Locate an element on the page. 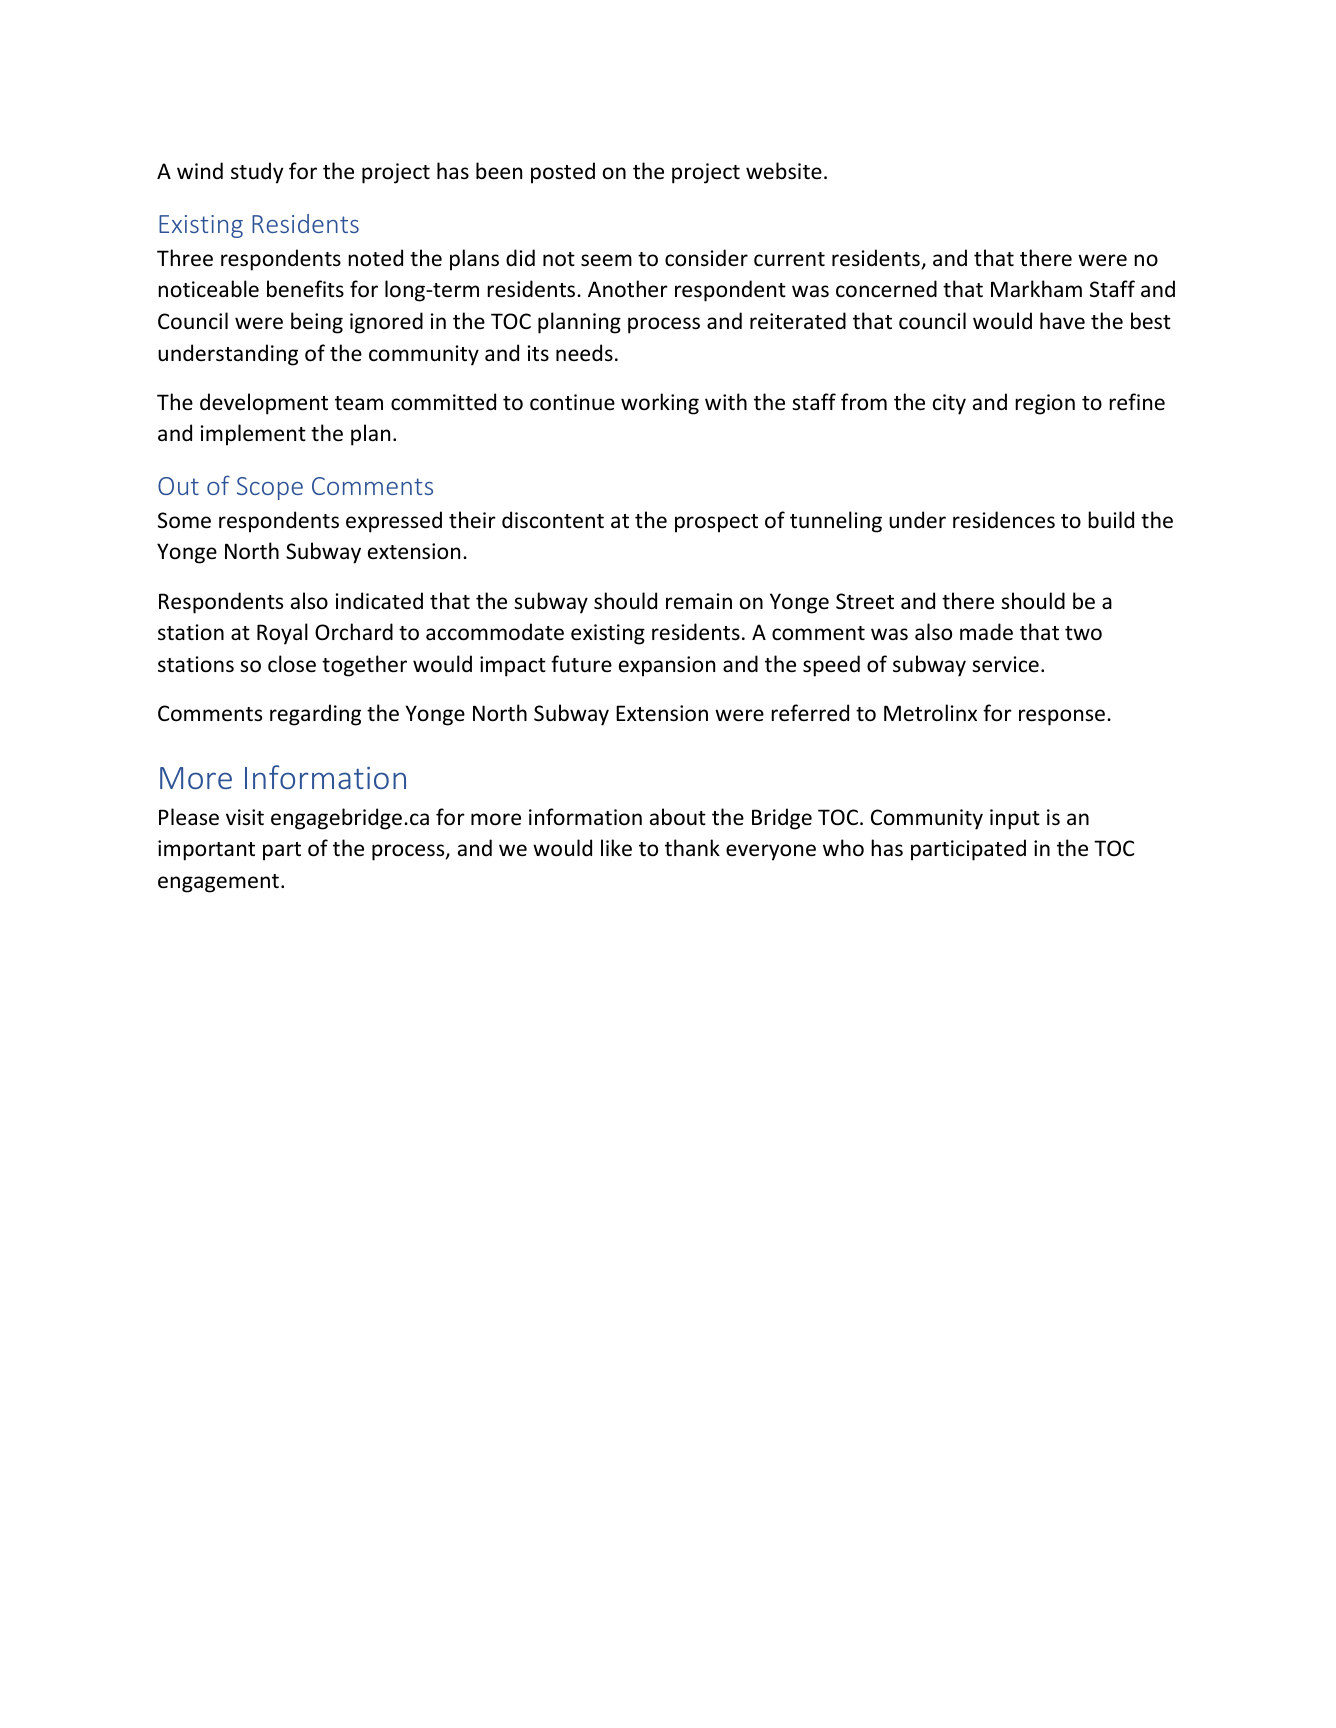 Image resolution: width=1336 pixels, height=1728 pixels. study is located at coordinates (257, 173).
